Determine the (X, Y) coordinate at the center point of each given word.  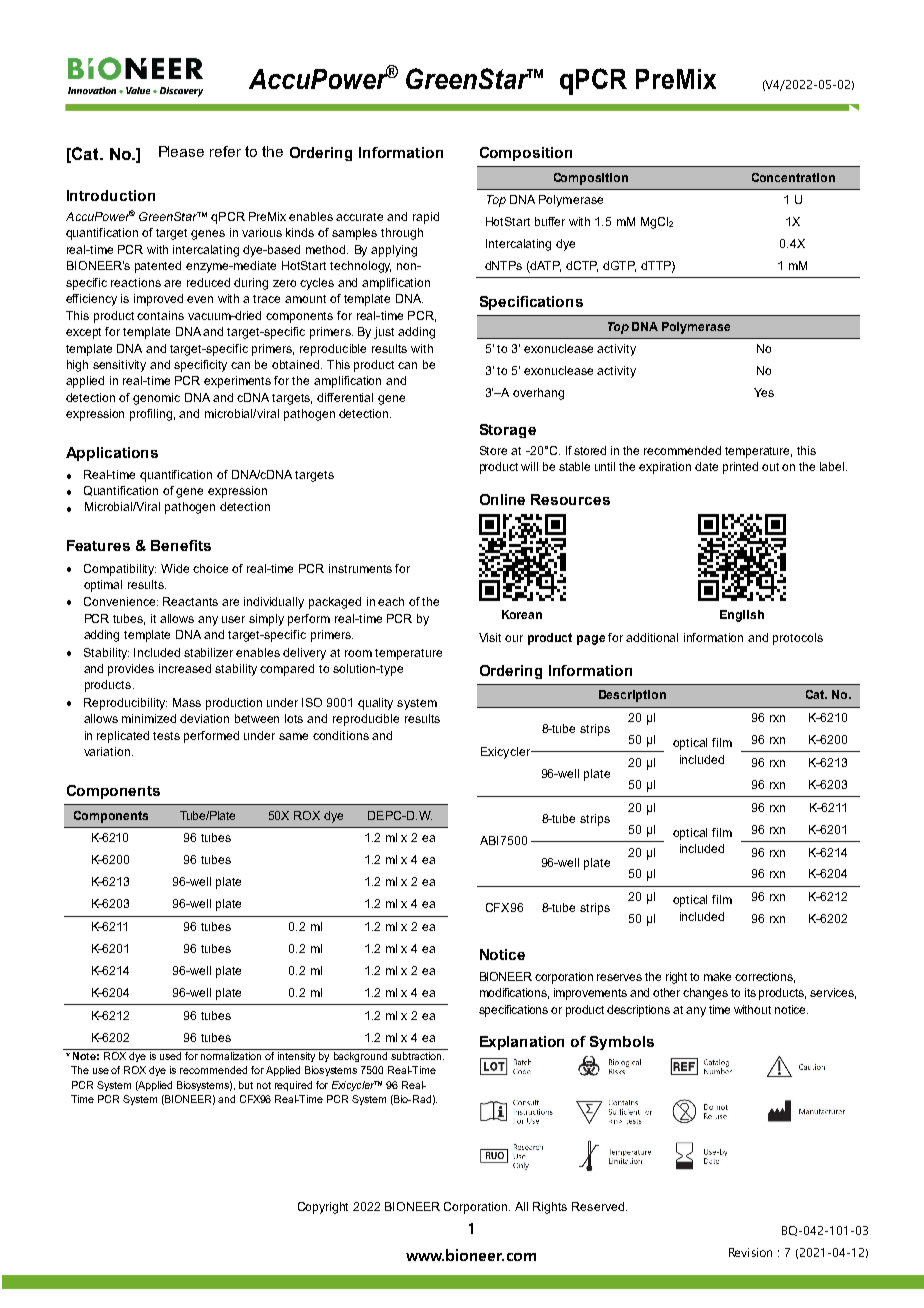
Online (502, 499)
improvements (590, 994)
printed (740, 468)
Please (181, 151)
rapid (426, 218)
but (246, 1085)
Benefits (181, 545)
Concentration (793, 177)
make (717, 976)
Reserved (598, 1206)
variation (108, 751)
